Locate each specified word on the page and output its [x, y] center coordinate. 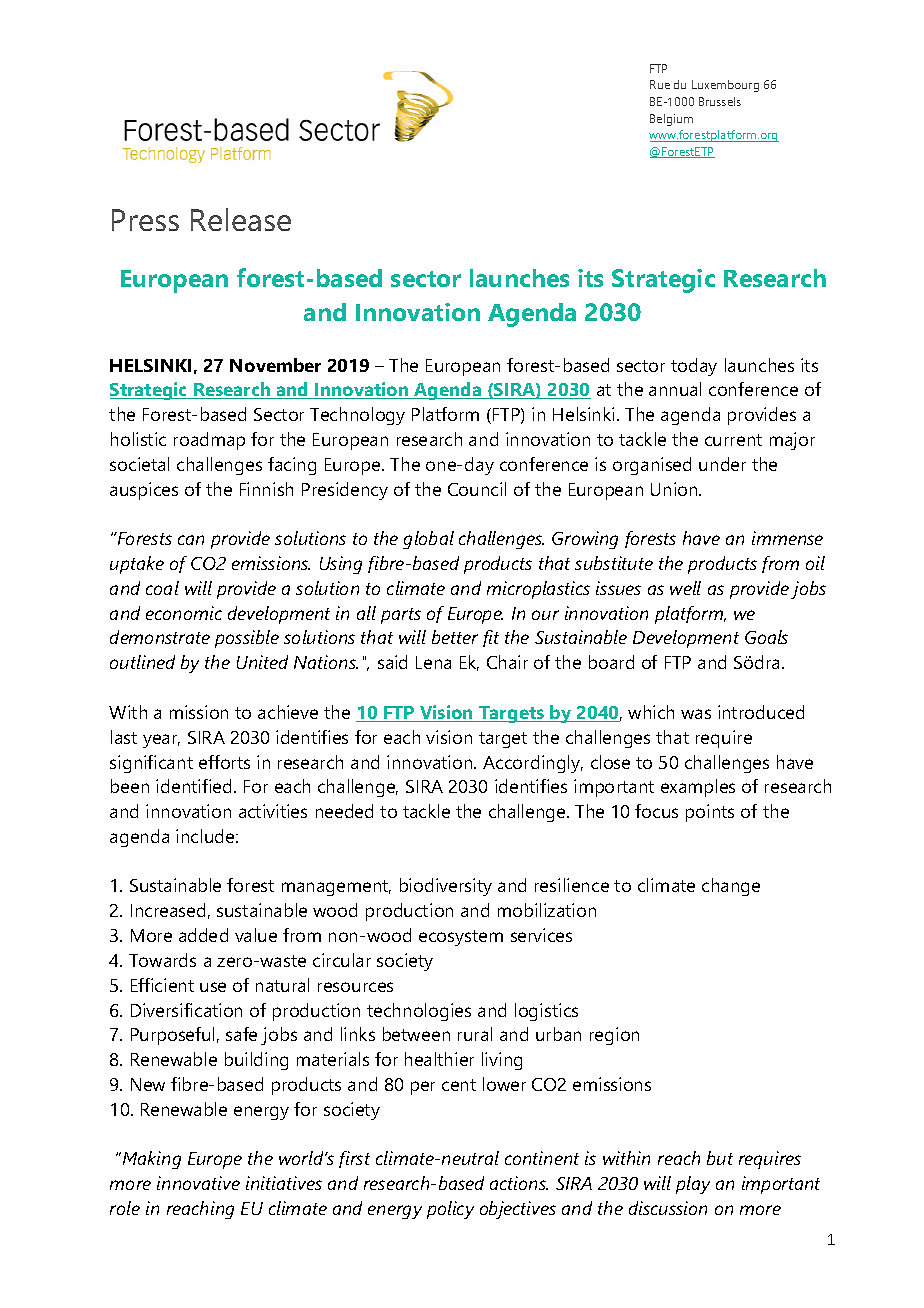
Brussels [720, 101]
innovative [198, 1183]
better [455, 637]
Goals [766, 637]
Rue [660, 84]
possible [247, 639]
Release [241, 219]
